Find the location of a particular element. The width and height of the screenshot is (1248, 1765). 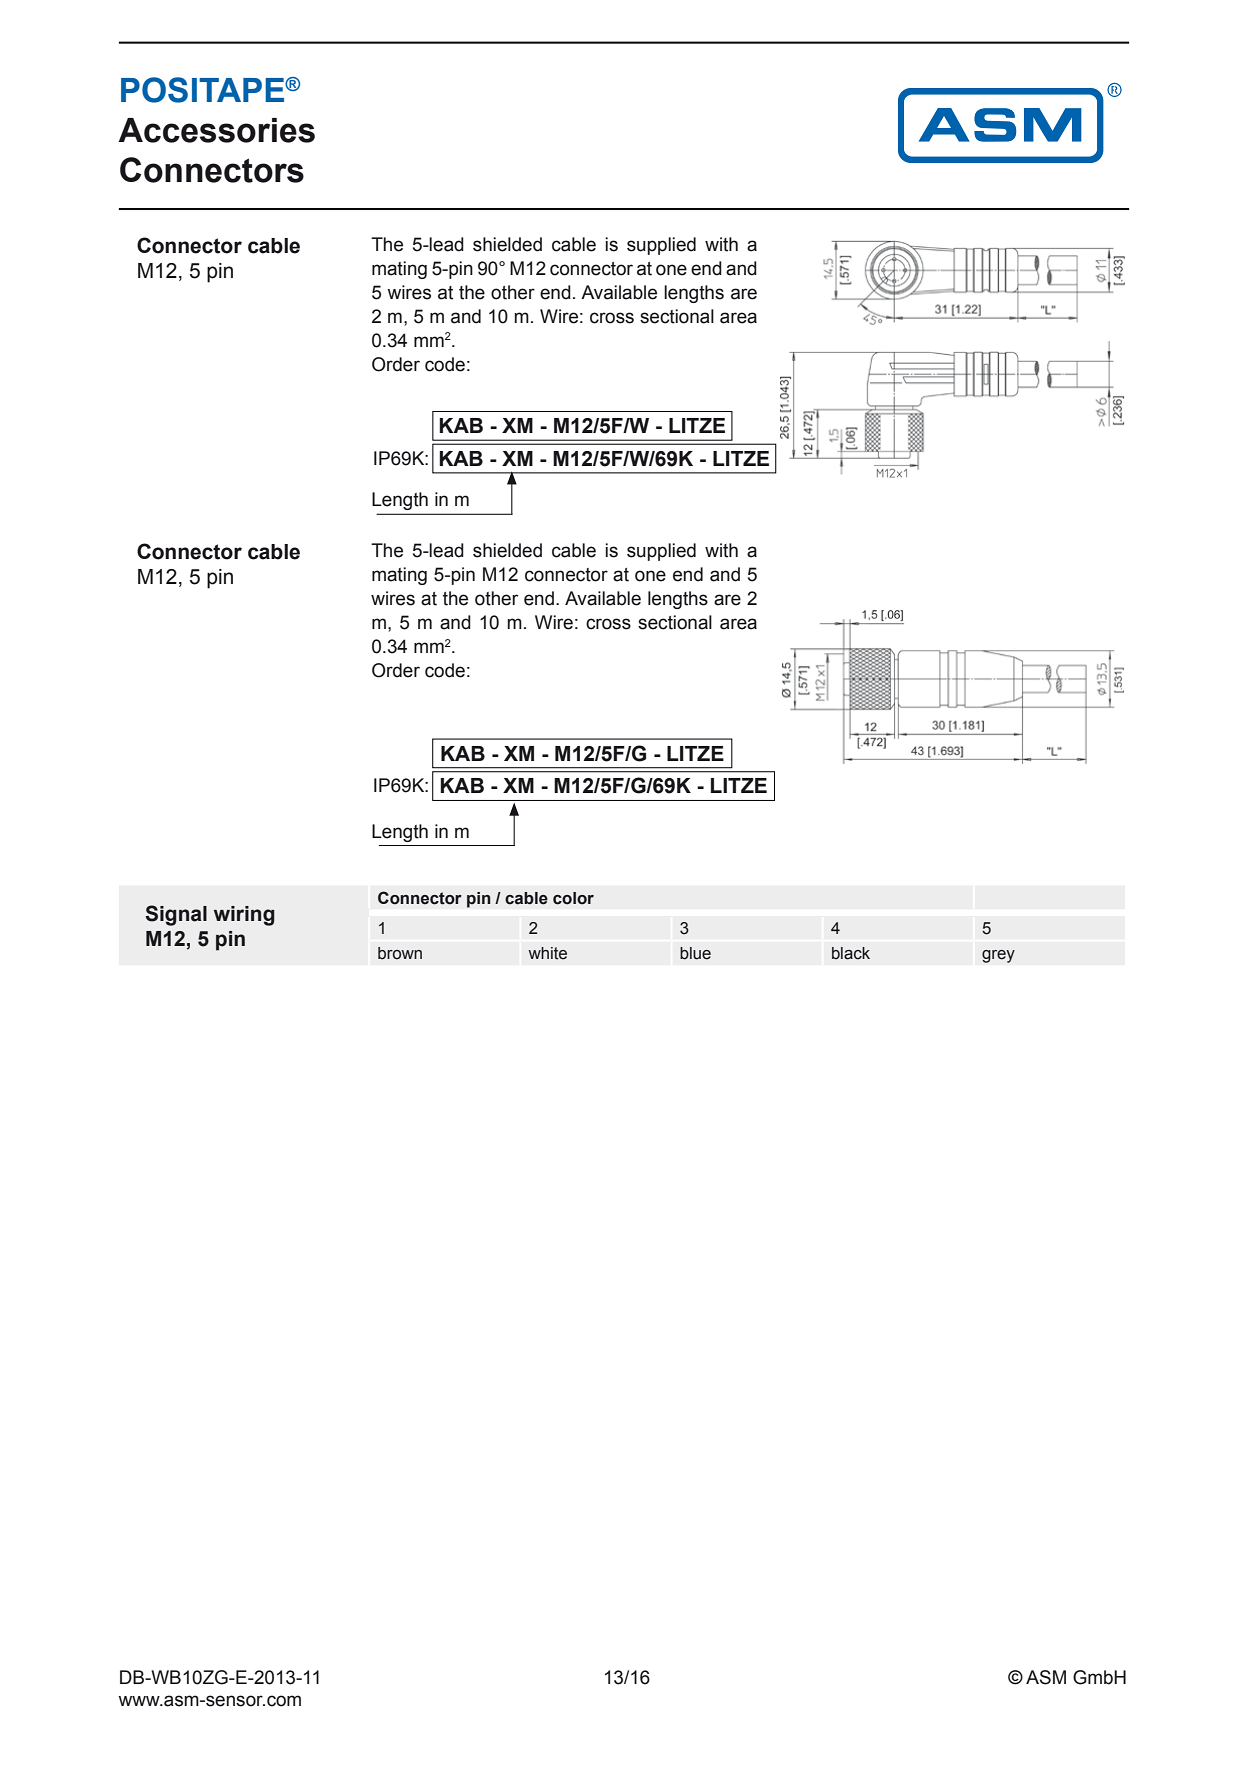

color is located at coordinates (573, 898).
